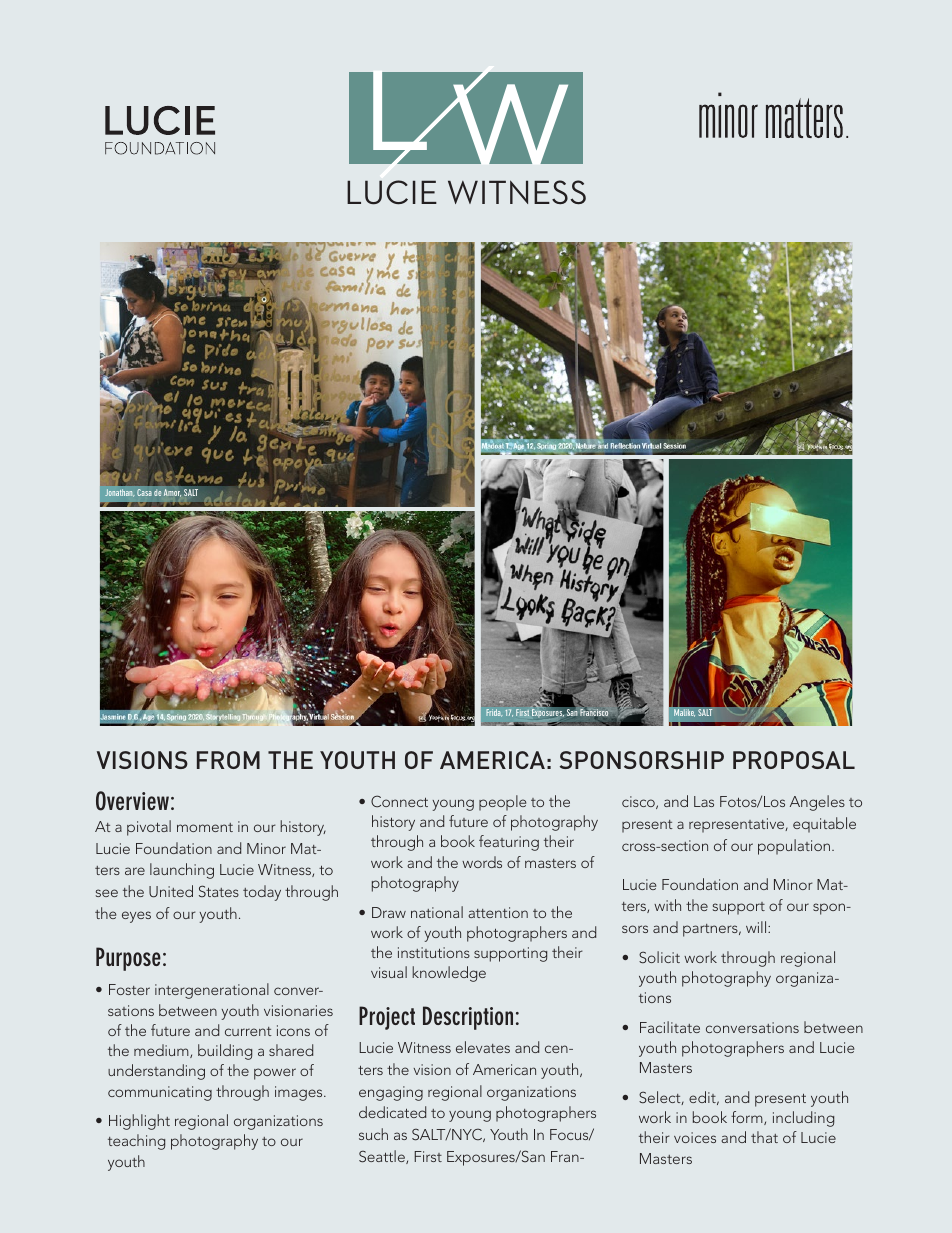 This screenshot has width=952, height=1233. I want to click on Casa, so click(144, 492).
